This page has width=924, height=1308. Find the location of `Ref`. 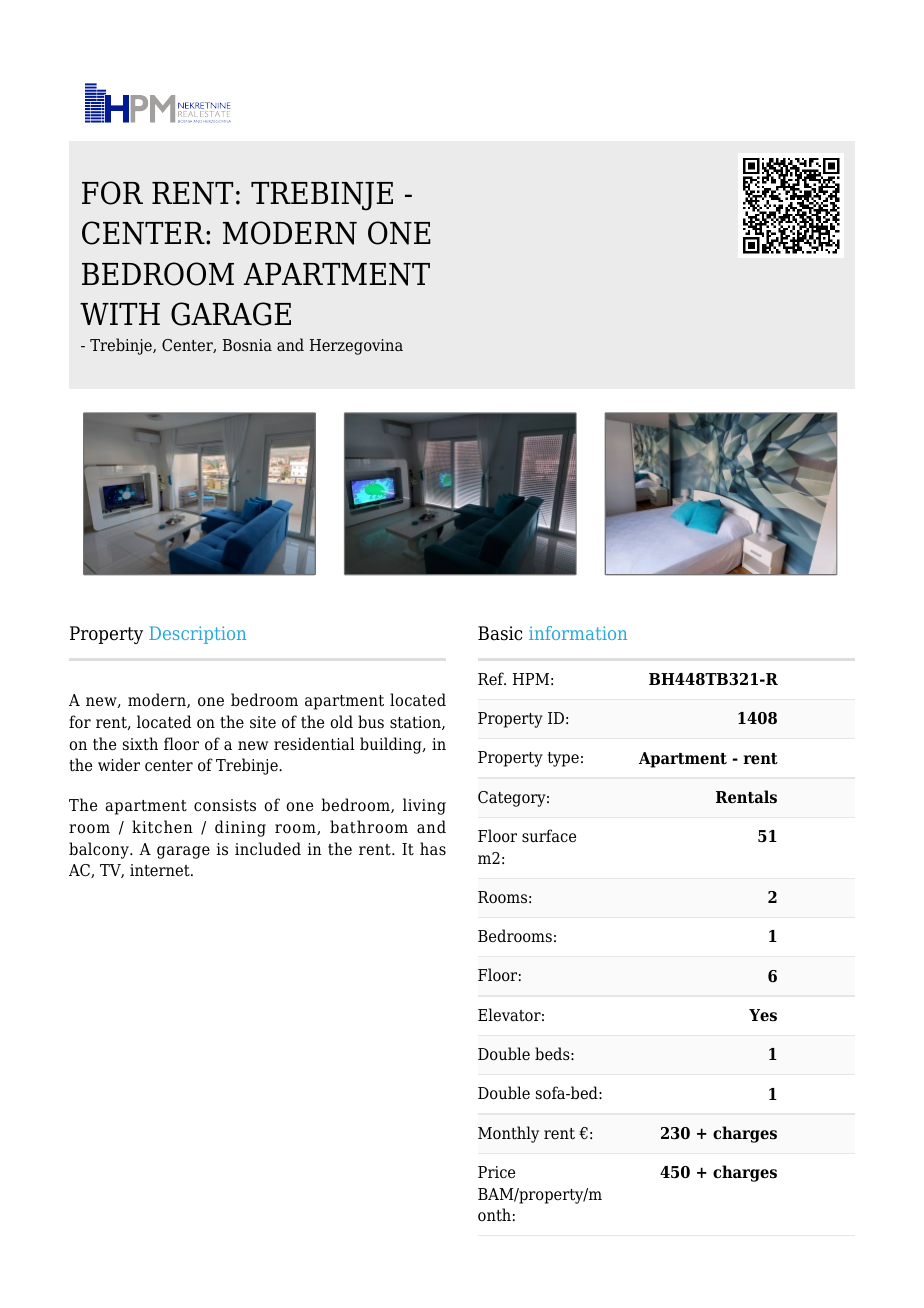

Ref is located at coordinates (492, 678).
